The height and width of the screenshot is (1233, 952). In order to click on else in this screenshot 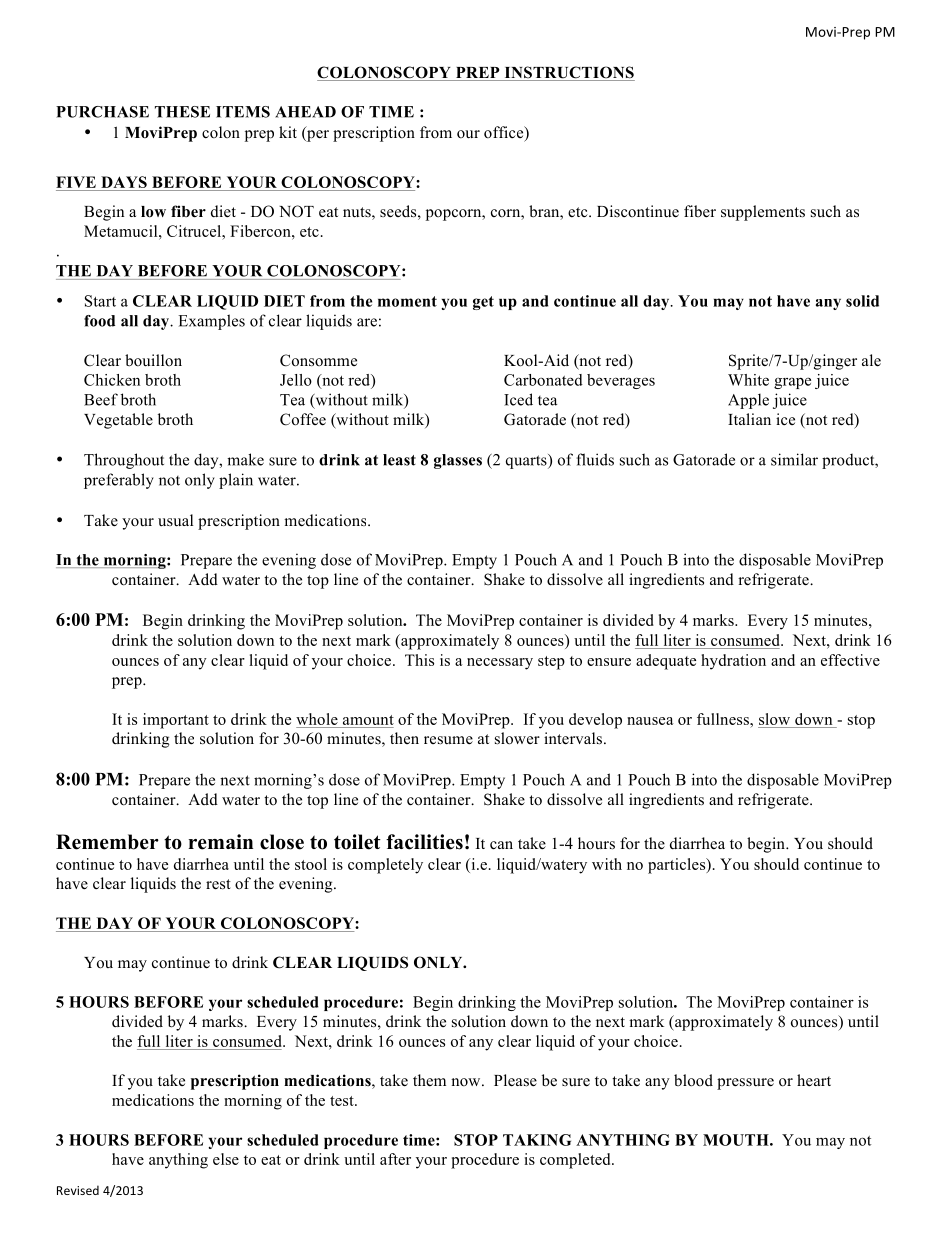, I will do `click(226, 1159)`.
